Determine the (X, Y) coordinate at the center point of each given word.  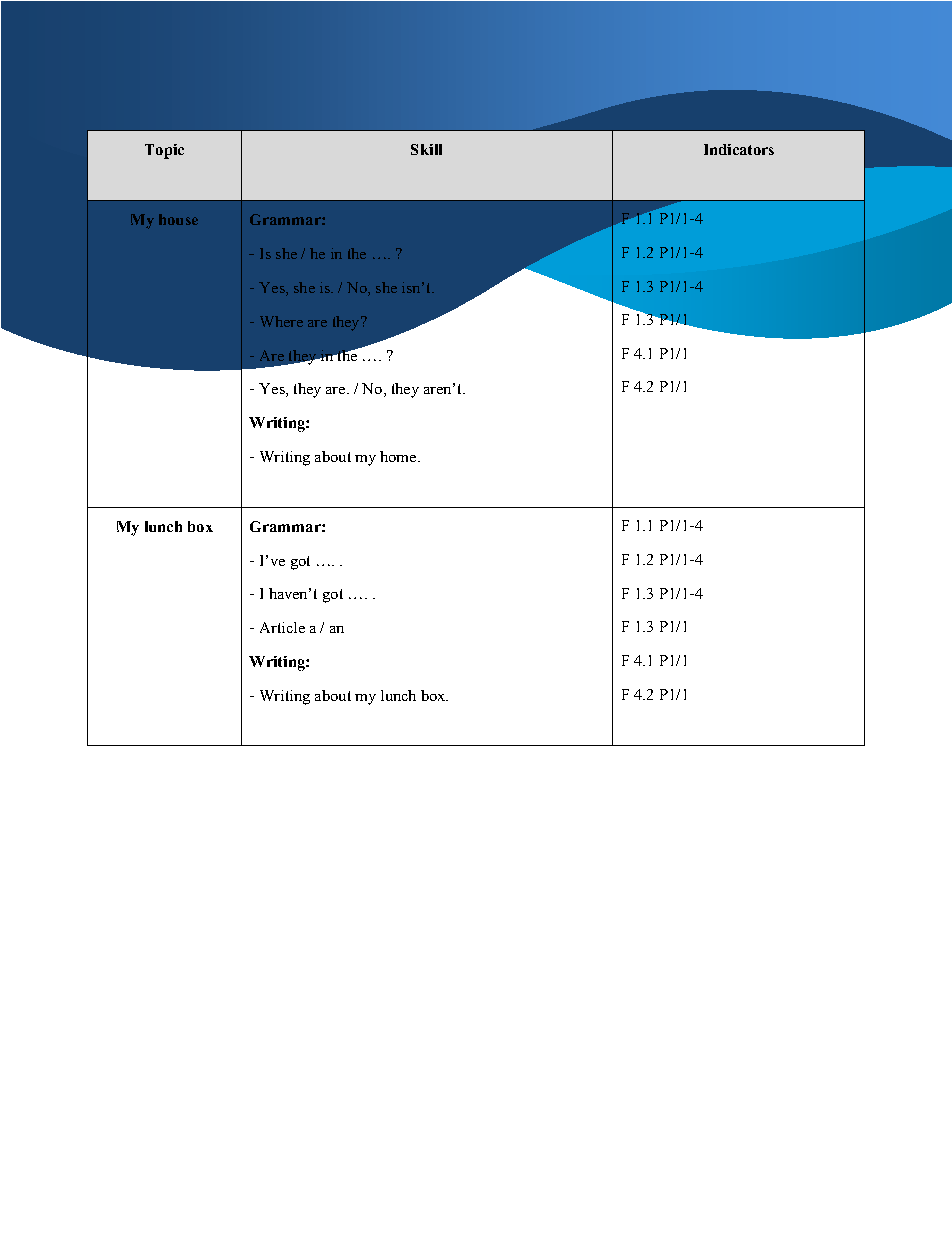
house (178, 219)
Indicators (739, 149)
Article (282, 627)
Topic (164, 151)
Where (281, 321)
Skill (426, 149)
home (399, 456)
